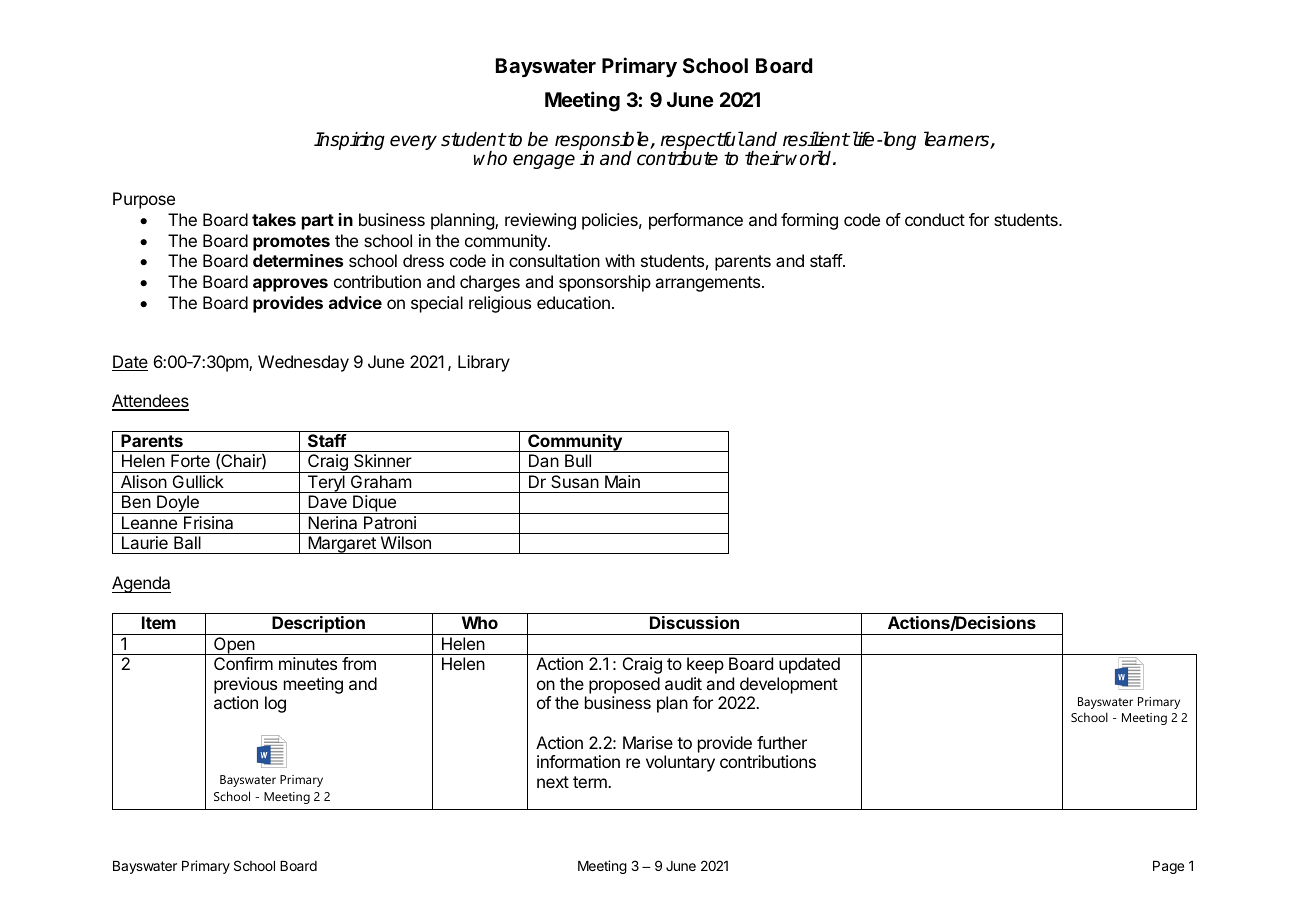 The height and width of the page is (924, 1308). I want to click on conduct, so click(935, 219).
